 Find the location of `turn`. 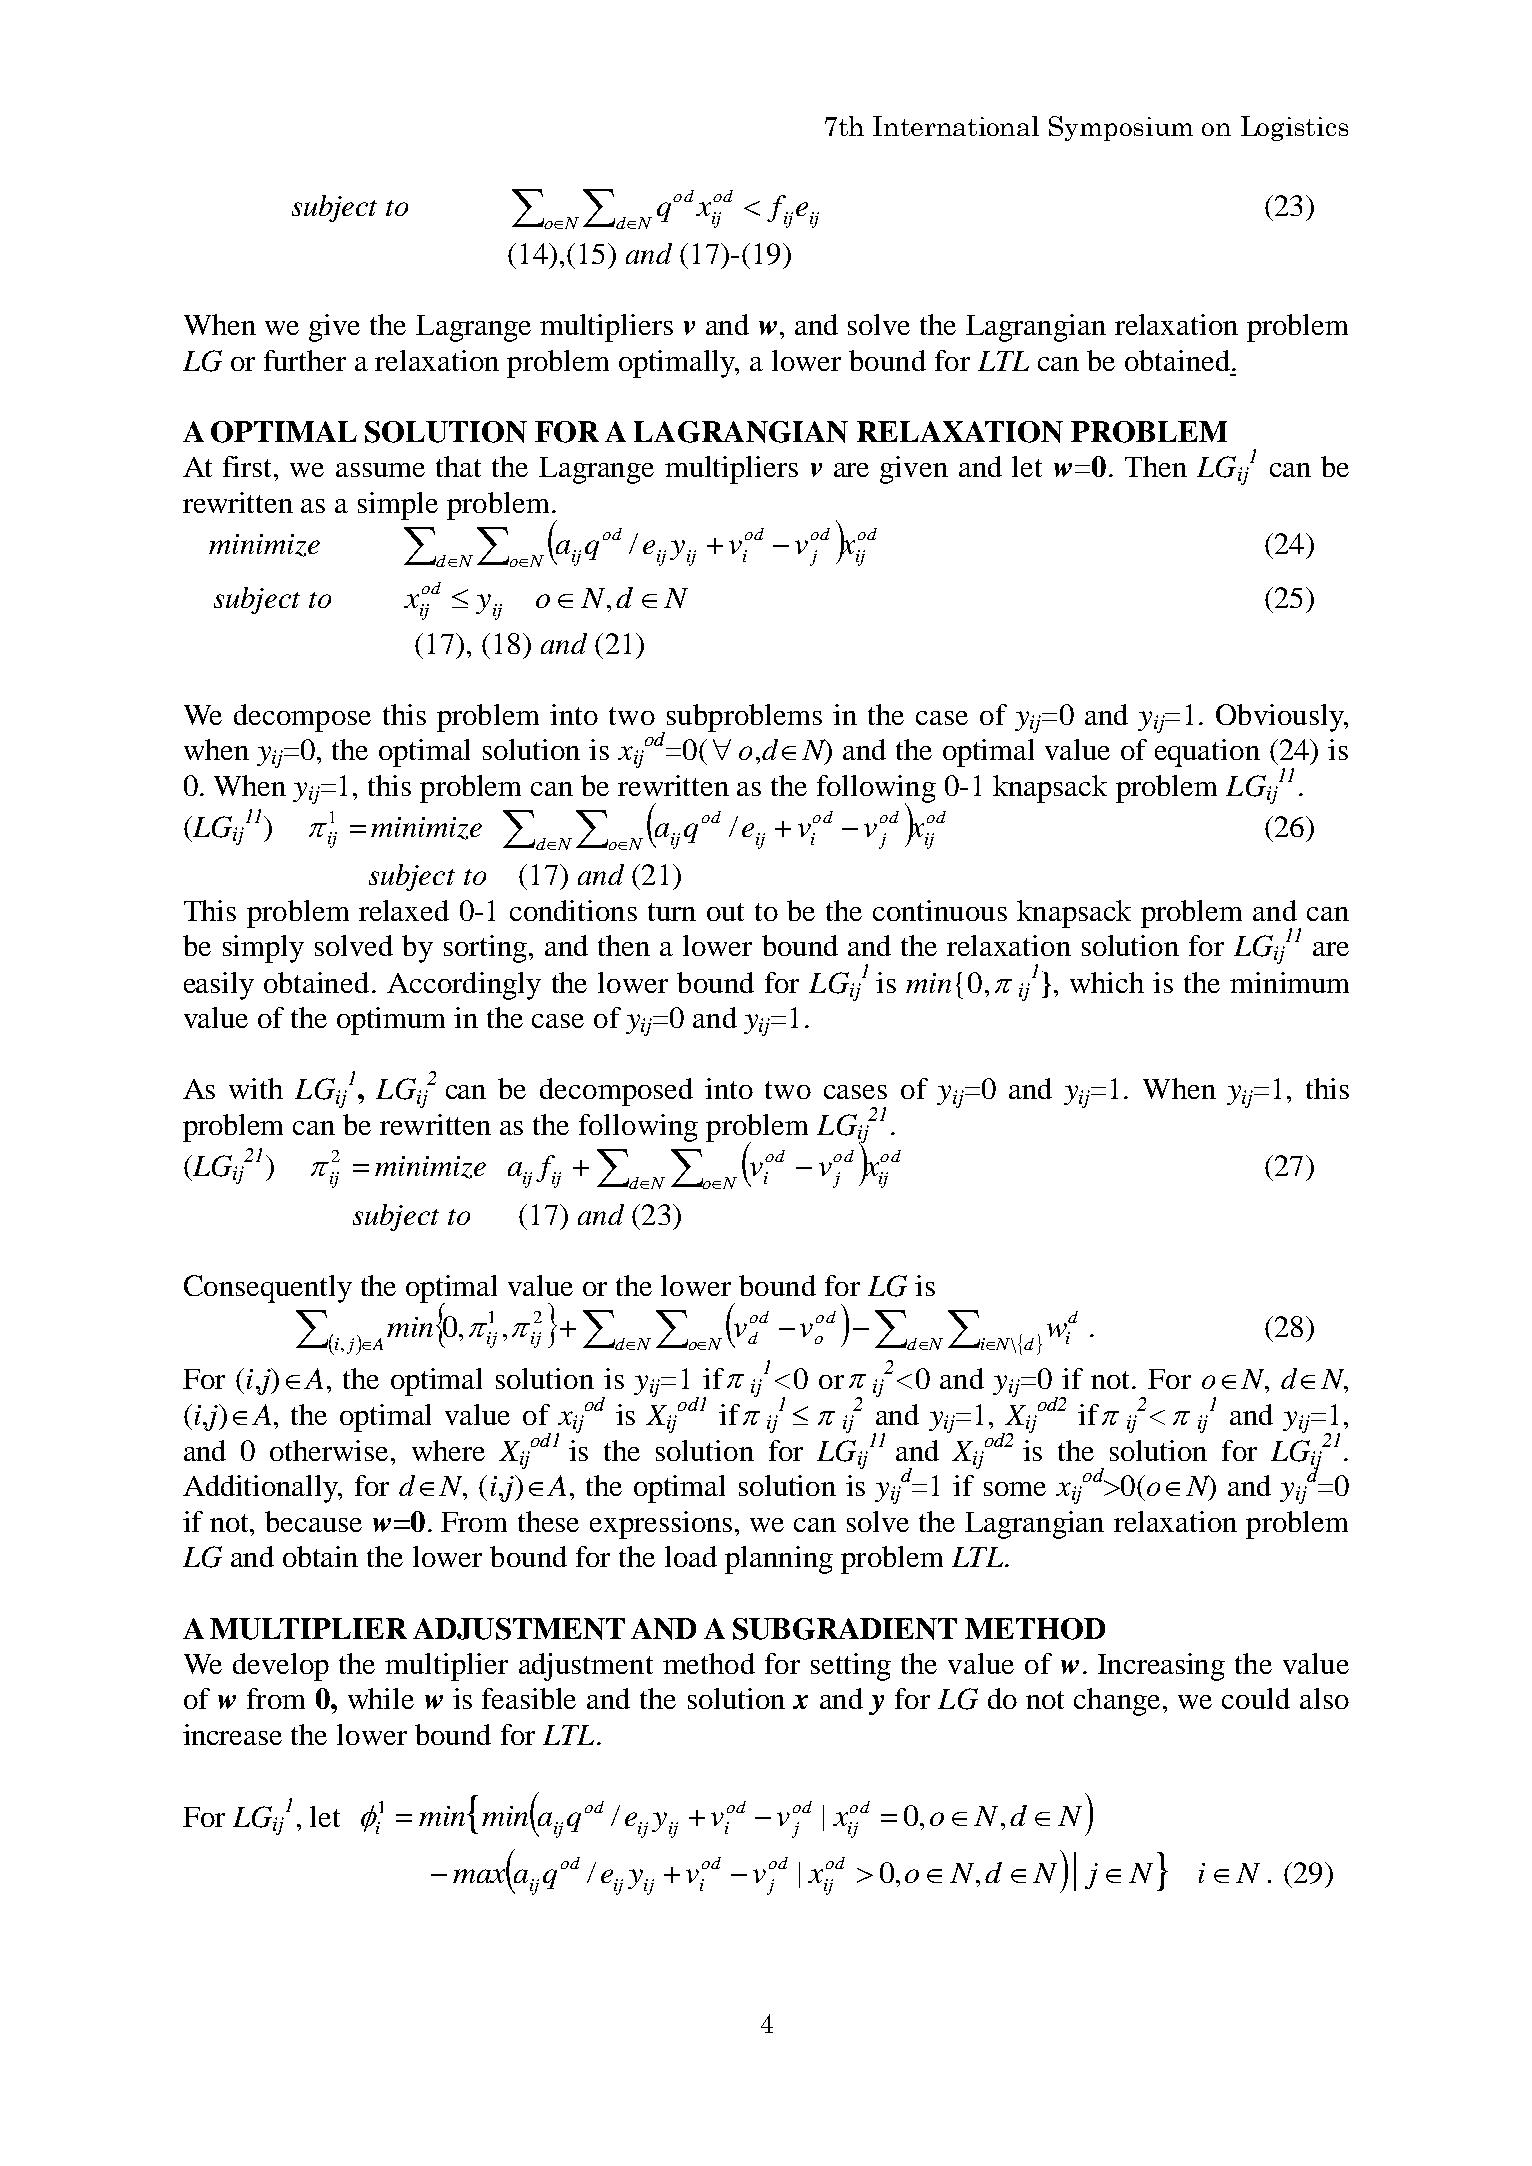

turn is located at coordinates (672, 912).
